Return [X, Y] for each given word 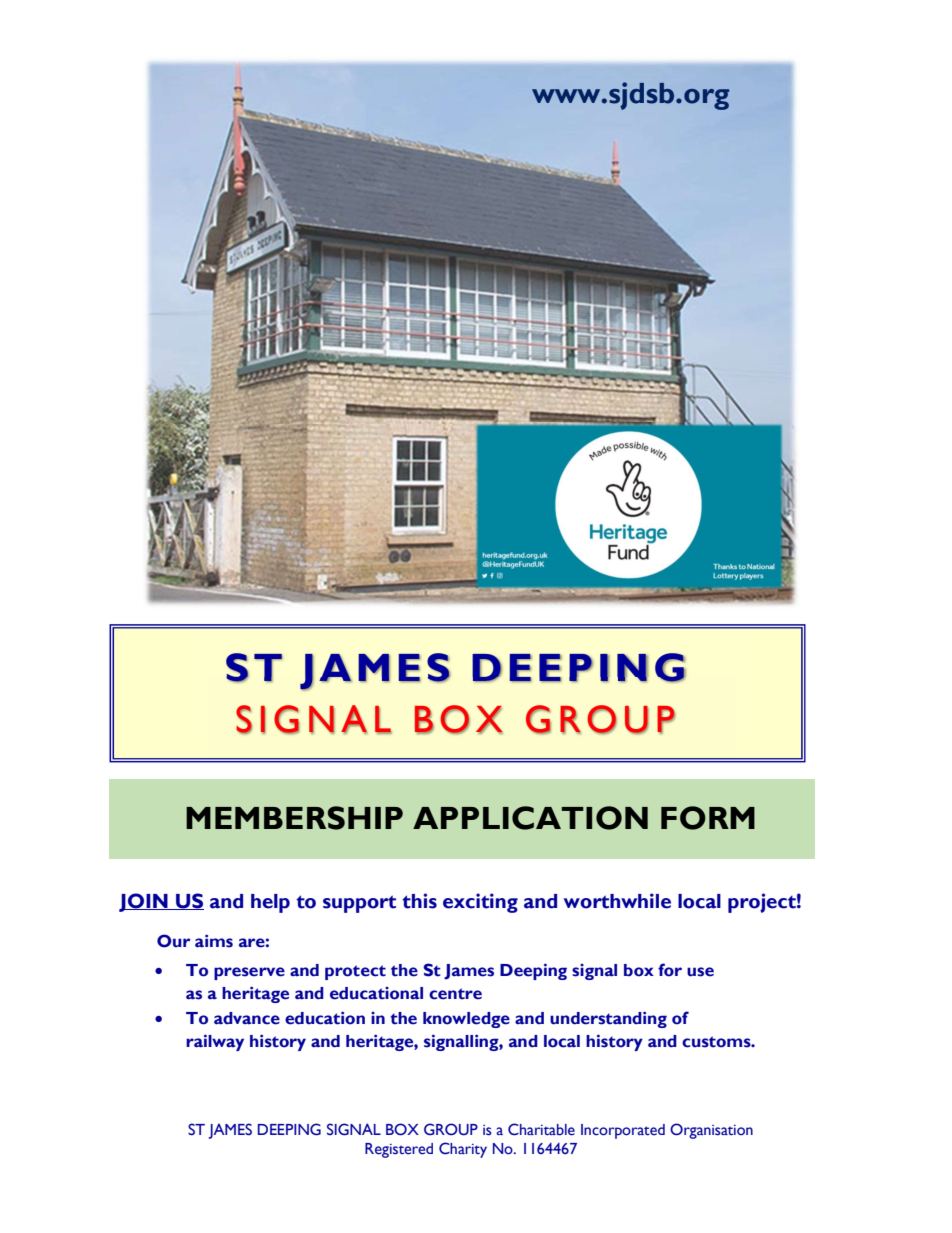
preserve [249, 973]
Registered [399, 1150]
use [700, 972]
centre [455, 994]
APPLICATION [530, 818]
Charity [463, 1150]
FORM [708, 818]
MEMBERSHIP [294, 818]
